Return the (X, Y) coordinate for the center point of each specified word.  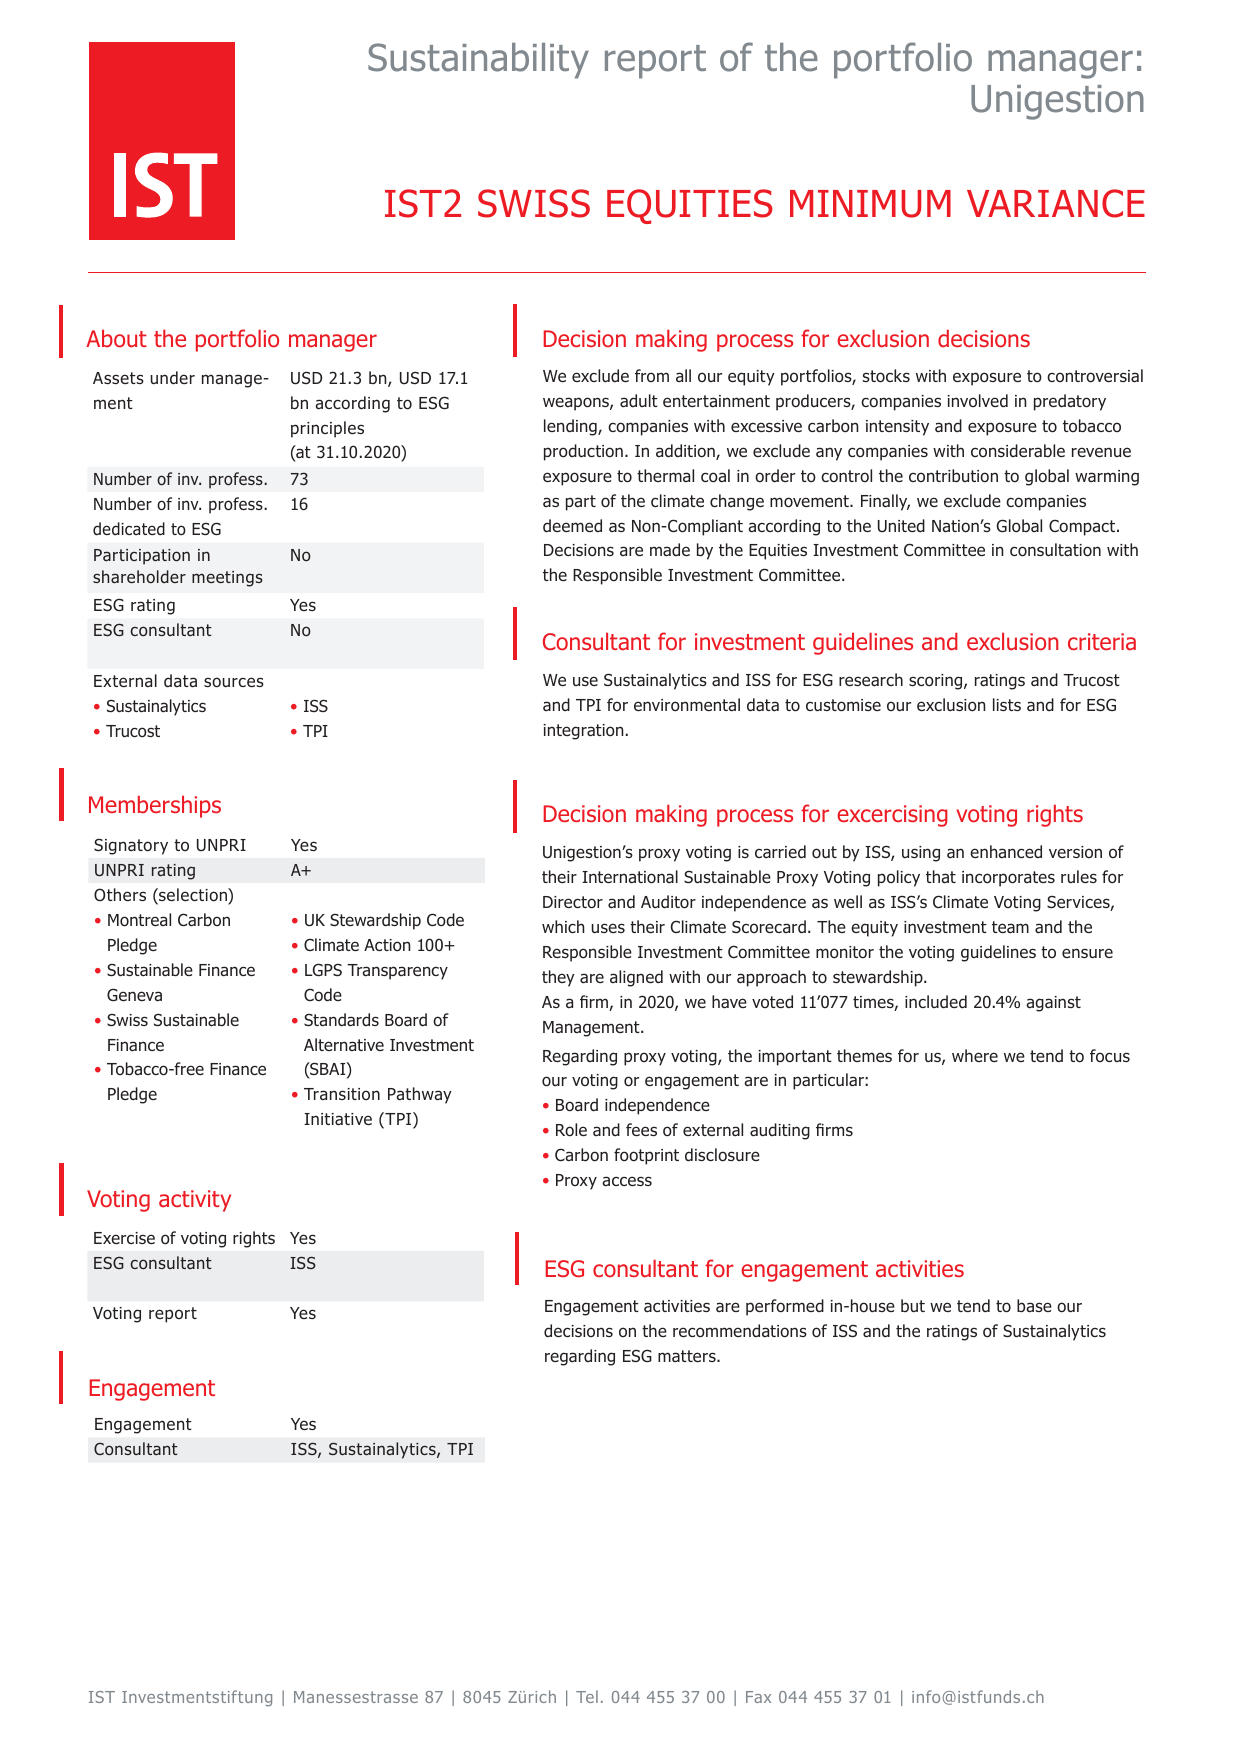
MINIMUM (870, 204)
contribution (953, 476)
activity (195, 1201)
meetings (227, 579)
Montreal (139, 920)
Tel (587, 1696)
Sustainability (478, 61)
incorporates (1008, 879)
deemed (572, 526)
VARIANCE (1056, 203)
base (1034, 1306)
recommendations (740, 1331)
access (627, 1181)
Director (573, 902)
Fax (758, 1697)
